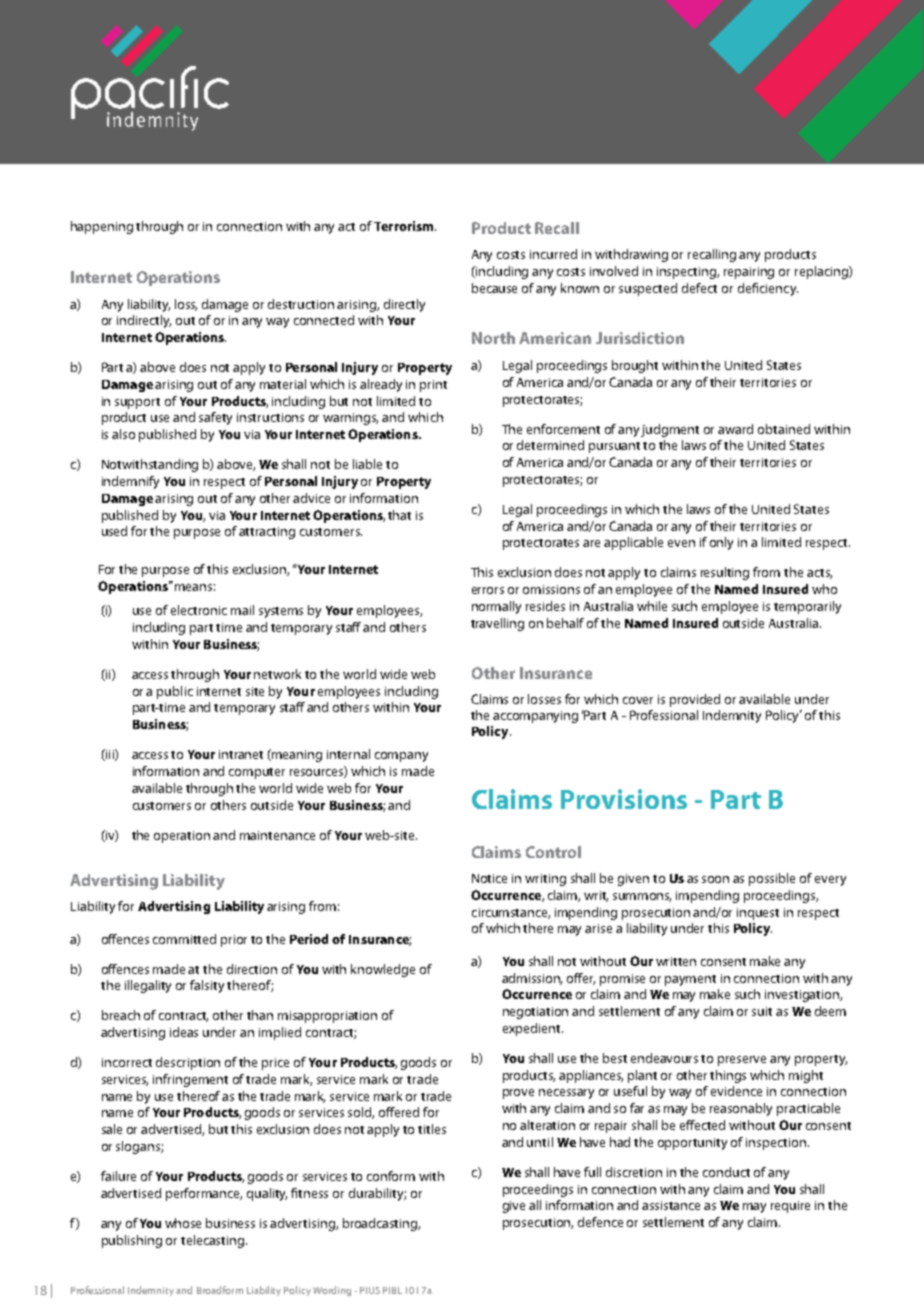  Describe the element at coordinates (199, 610) in the image. I see `electronic` at that location.
